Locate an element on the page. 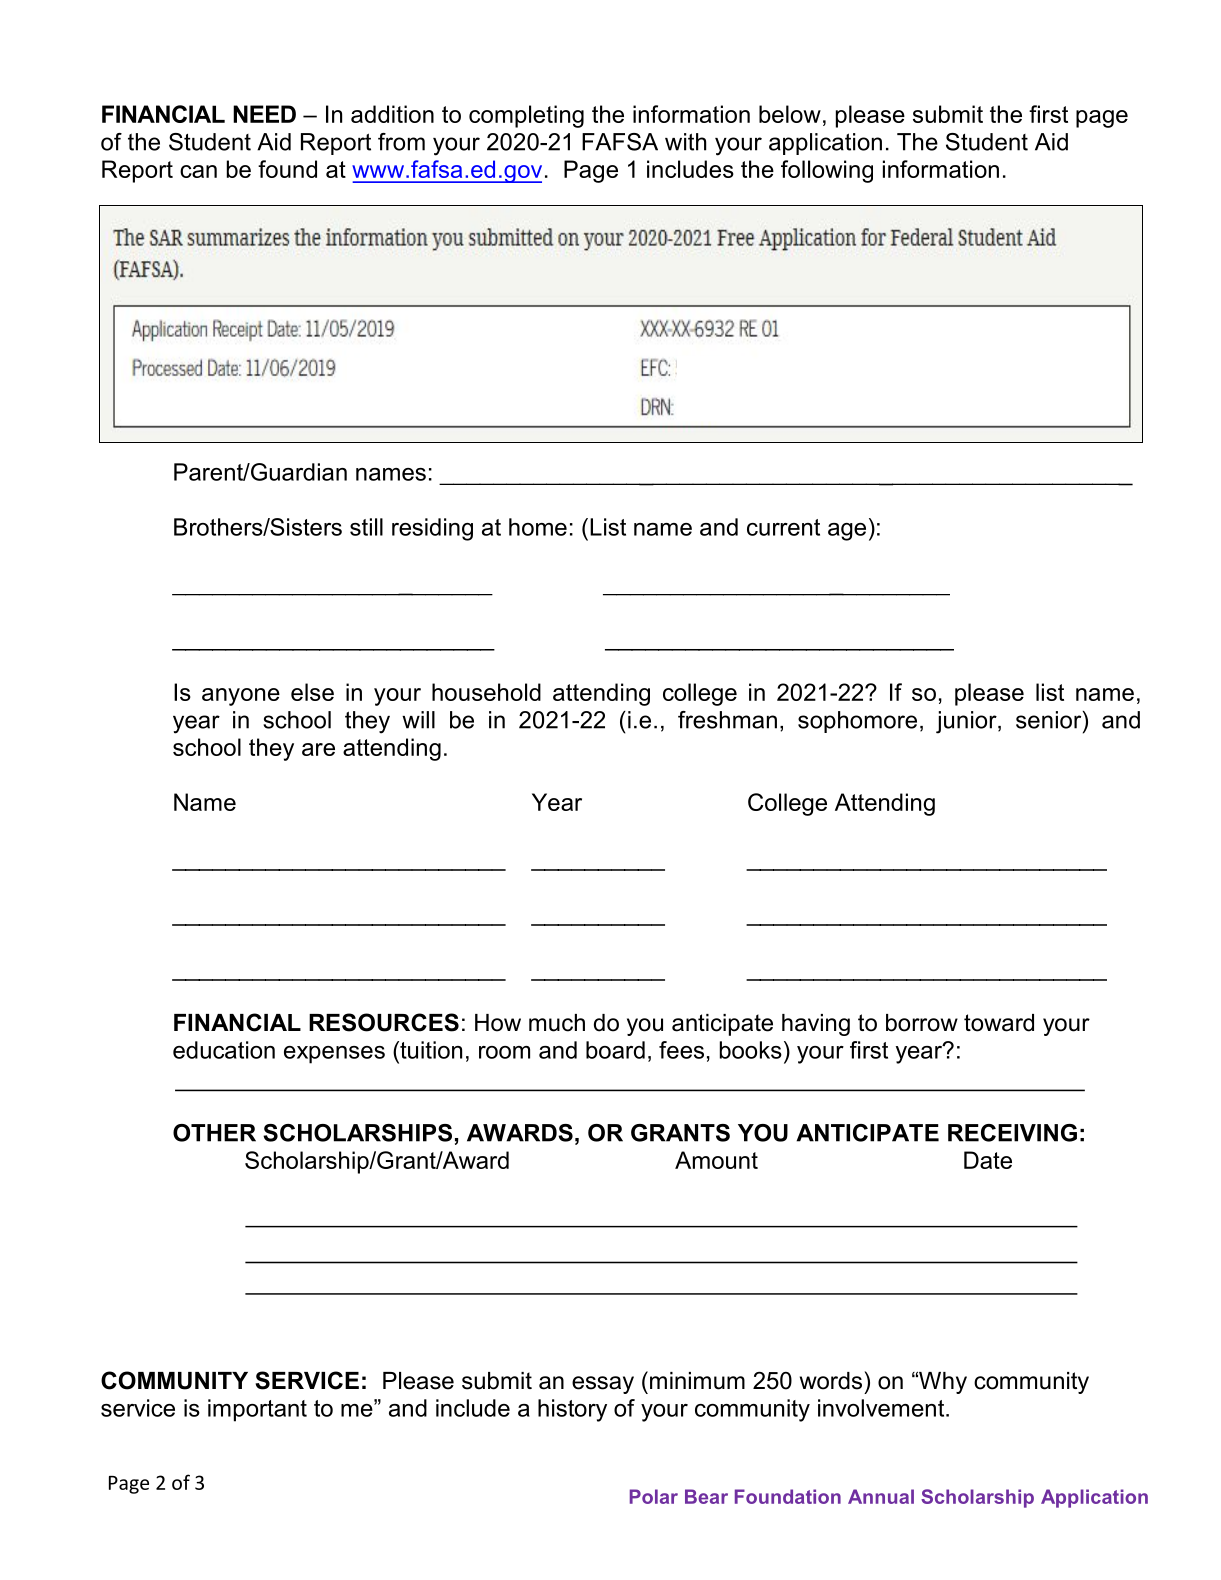 This page has height=1580, width=1221. important is located at coordinates (257, 1410).
